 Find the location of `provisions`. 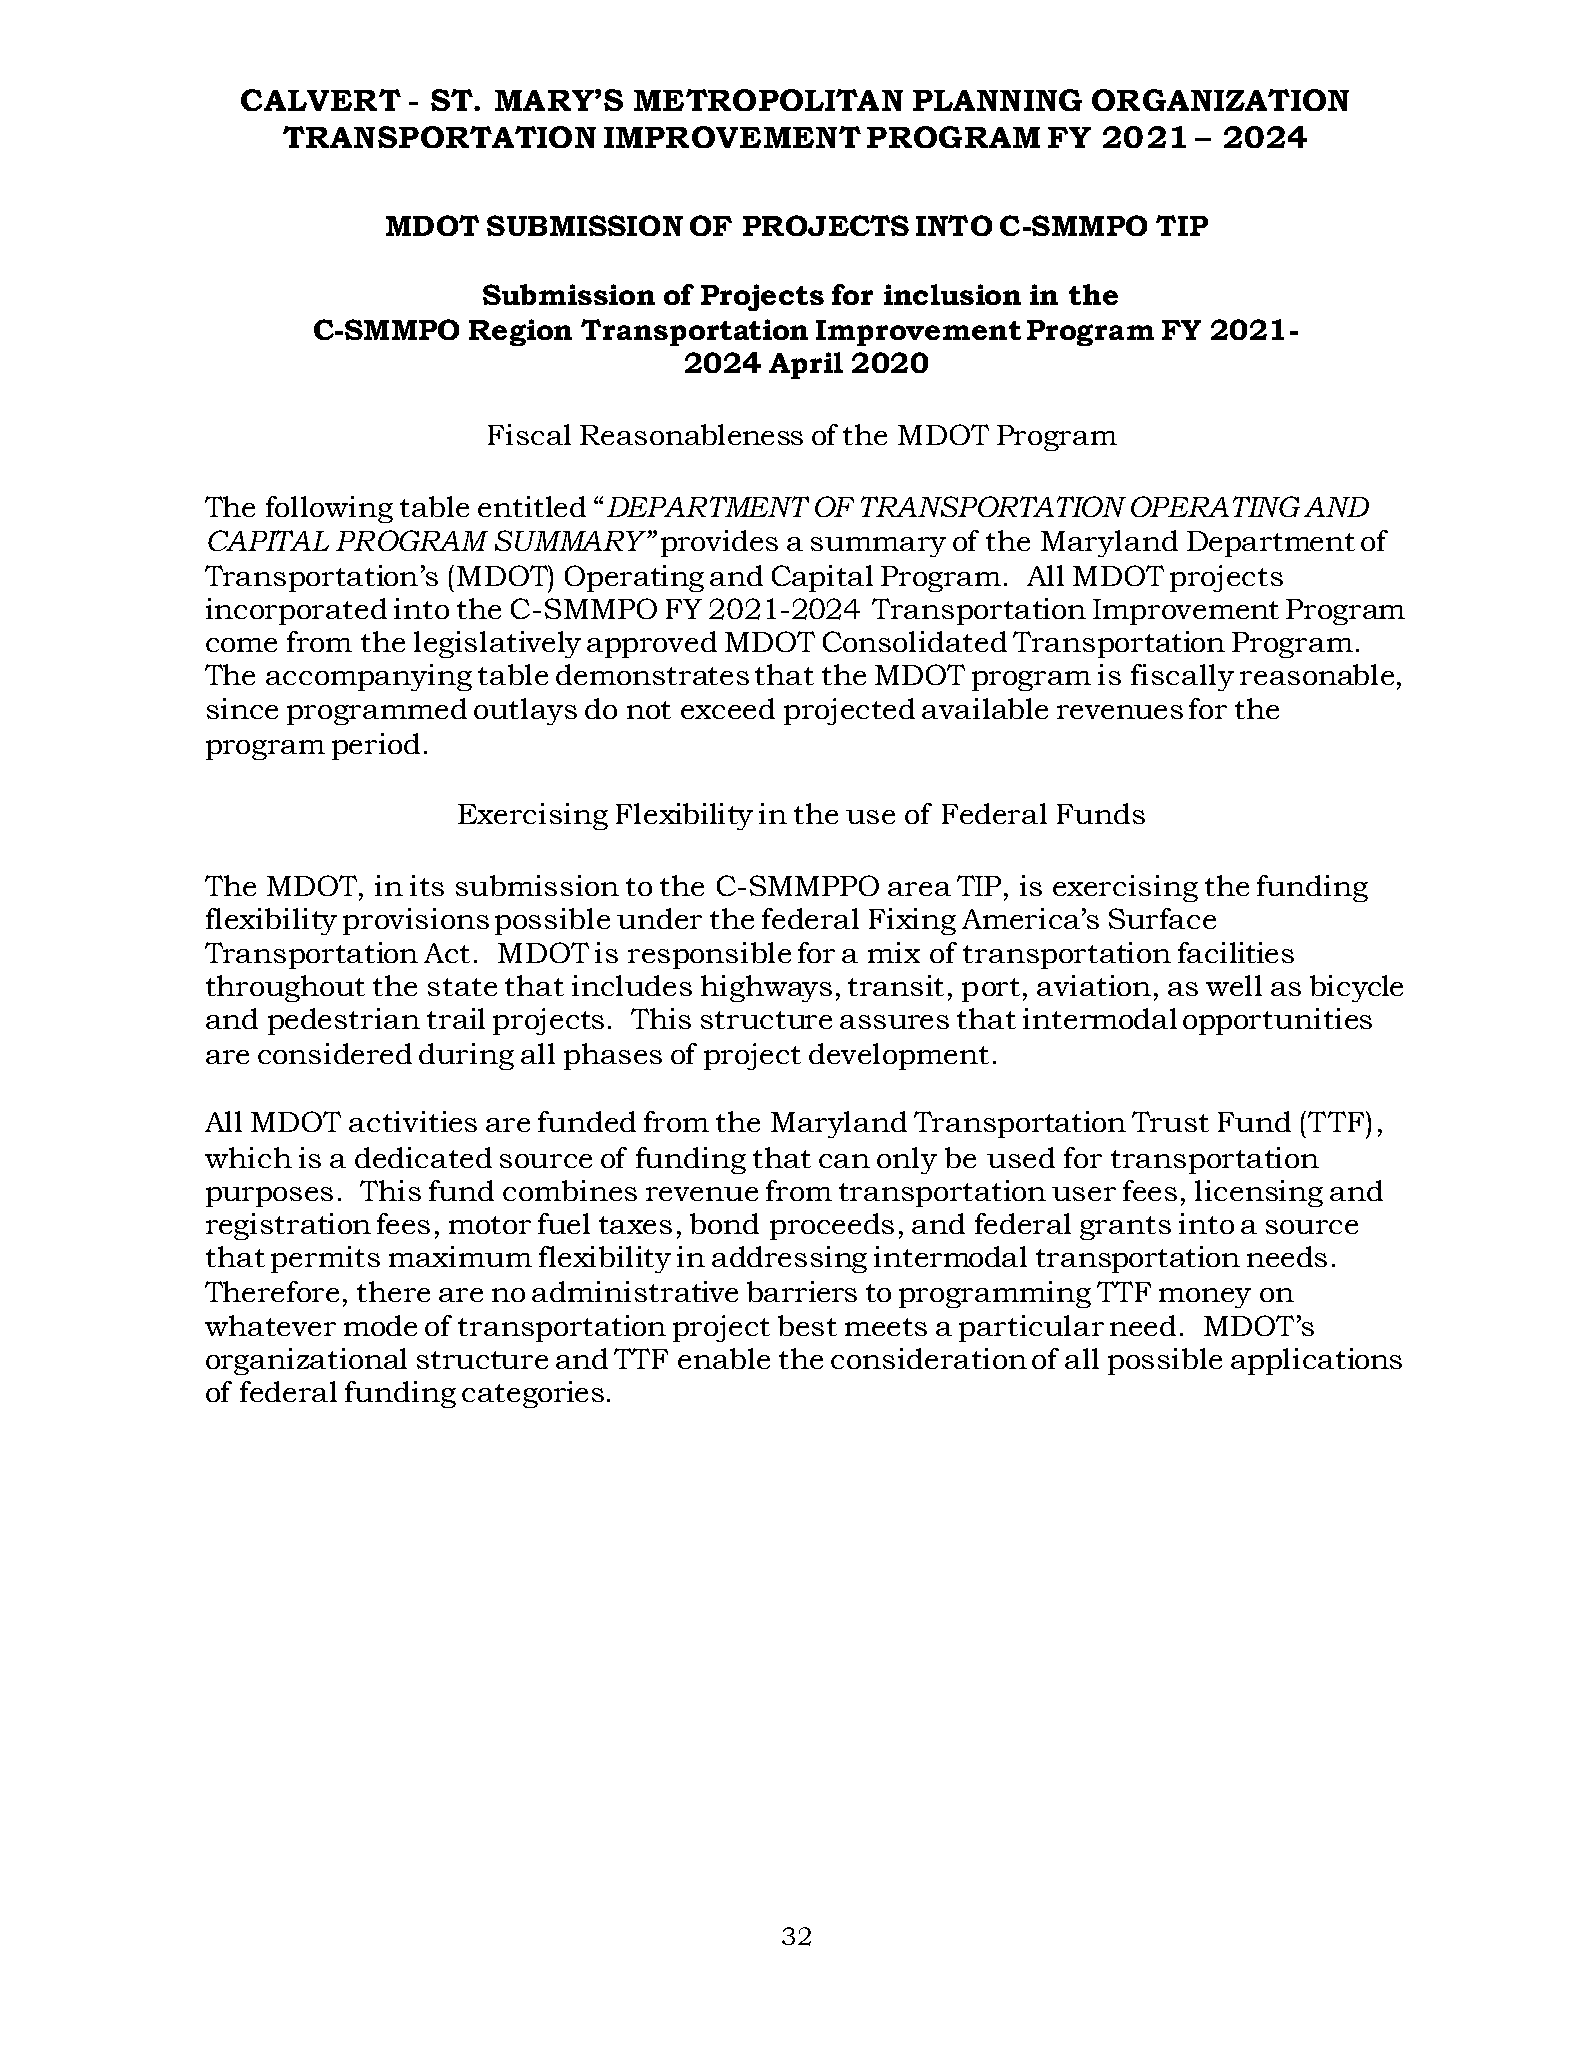

provisions is located at coordinates (416, 921).
